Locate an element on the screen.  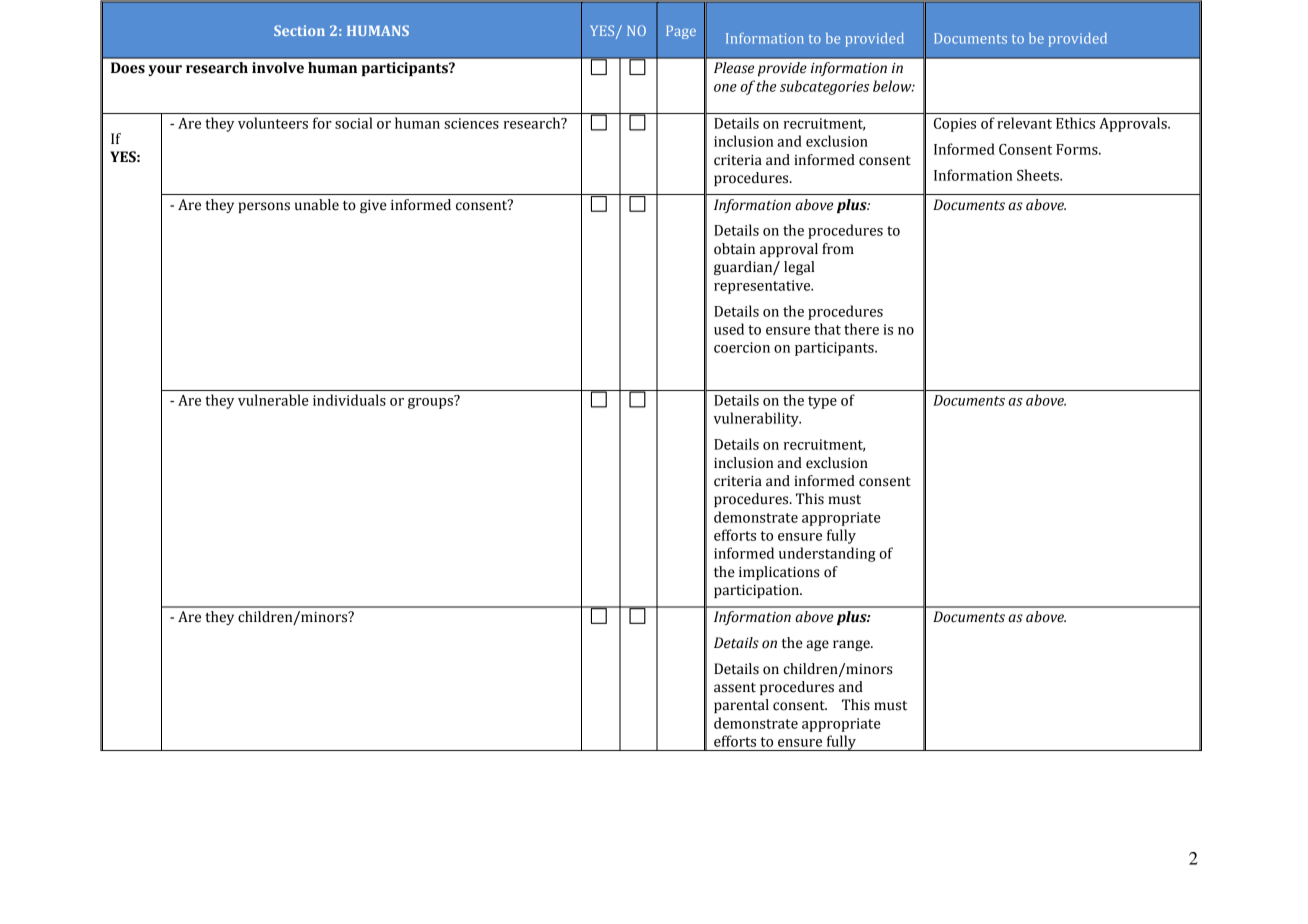
there is located at coordinates (861, 329).
